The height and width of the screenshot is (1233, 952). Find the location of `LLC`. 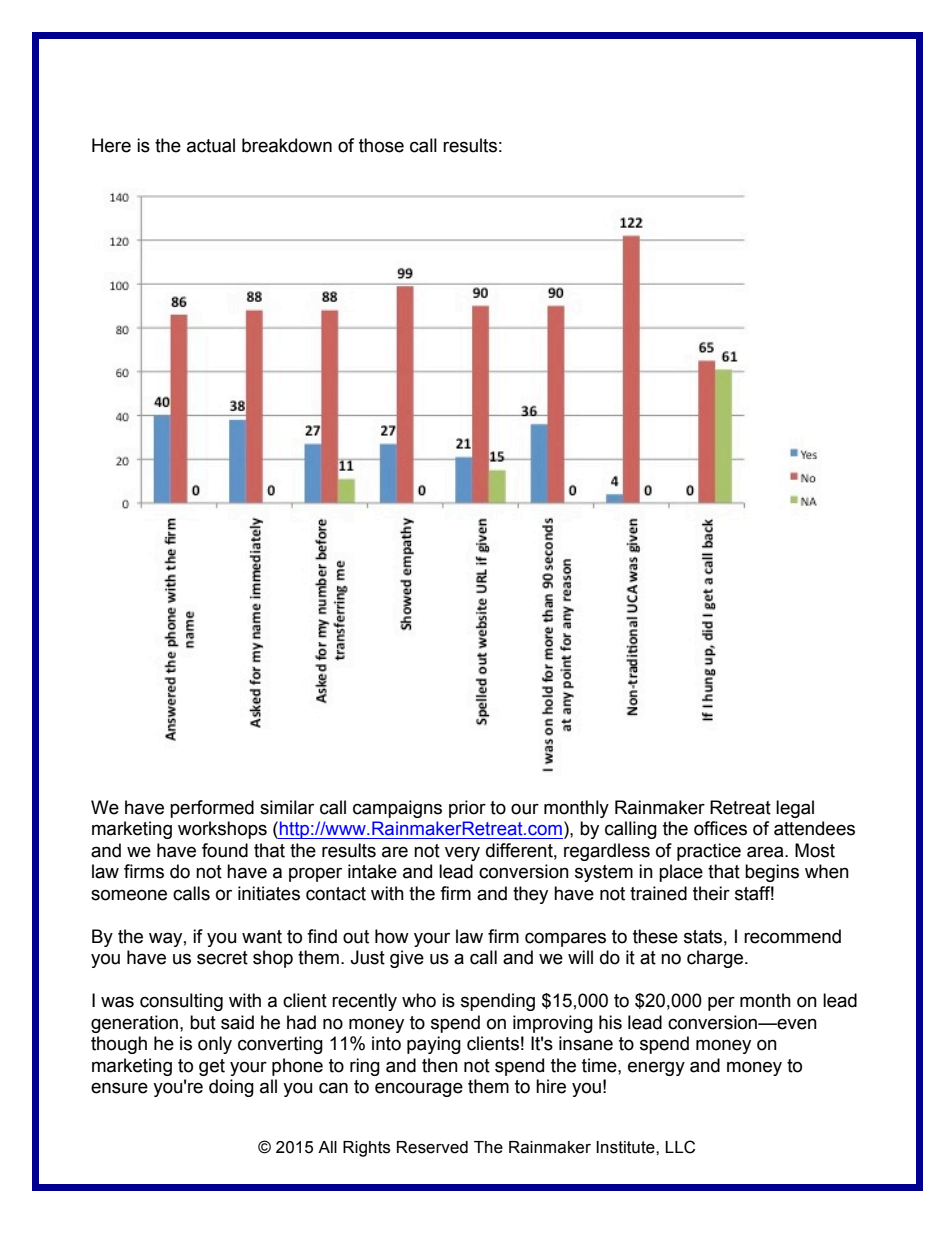

LLC is located at coordinates (680, 1147).
